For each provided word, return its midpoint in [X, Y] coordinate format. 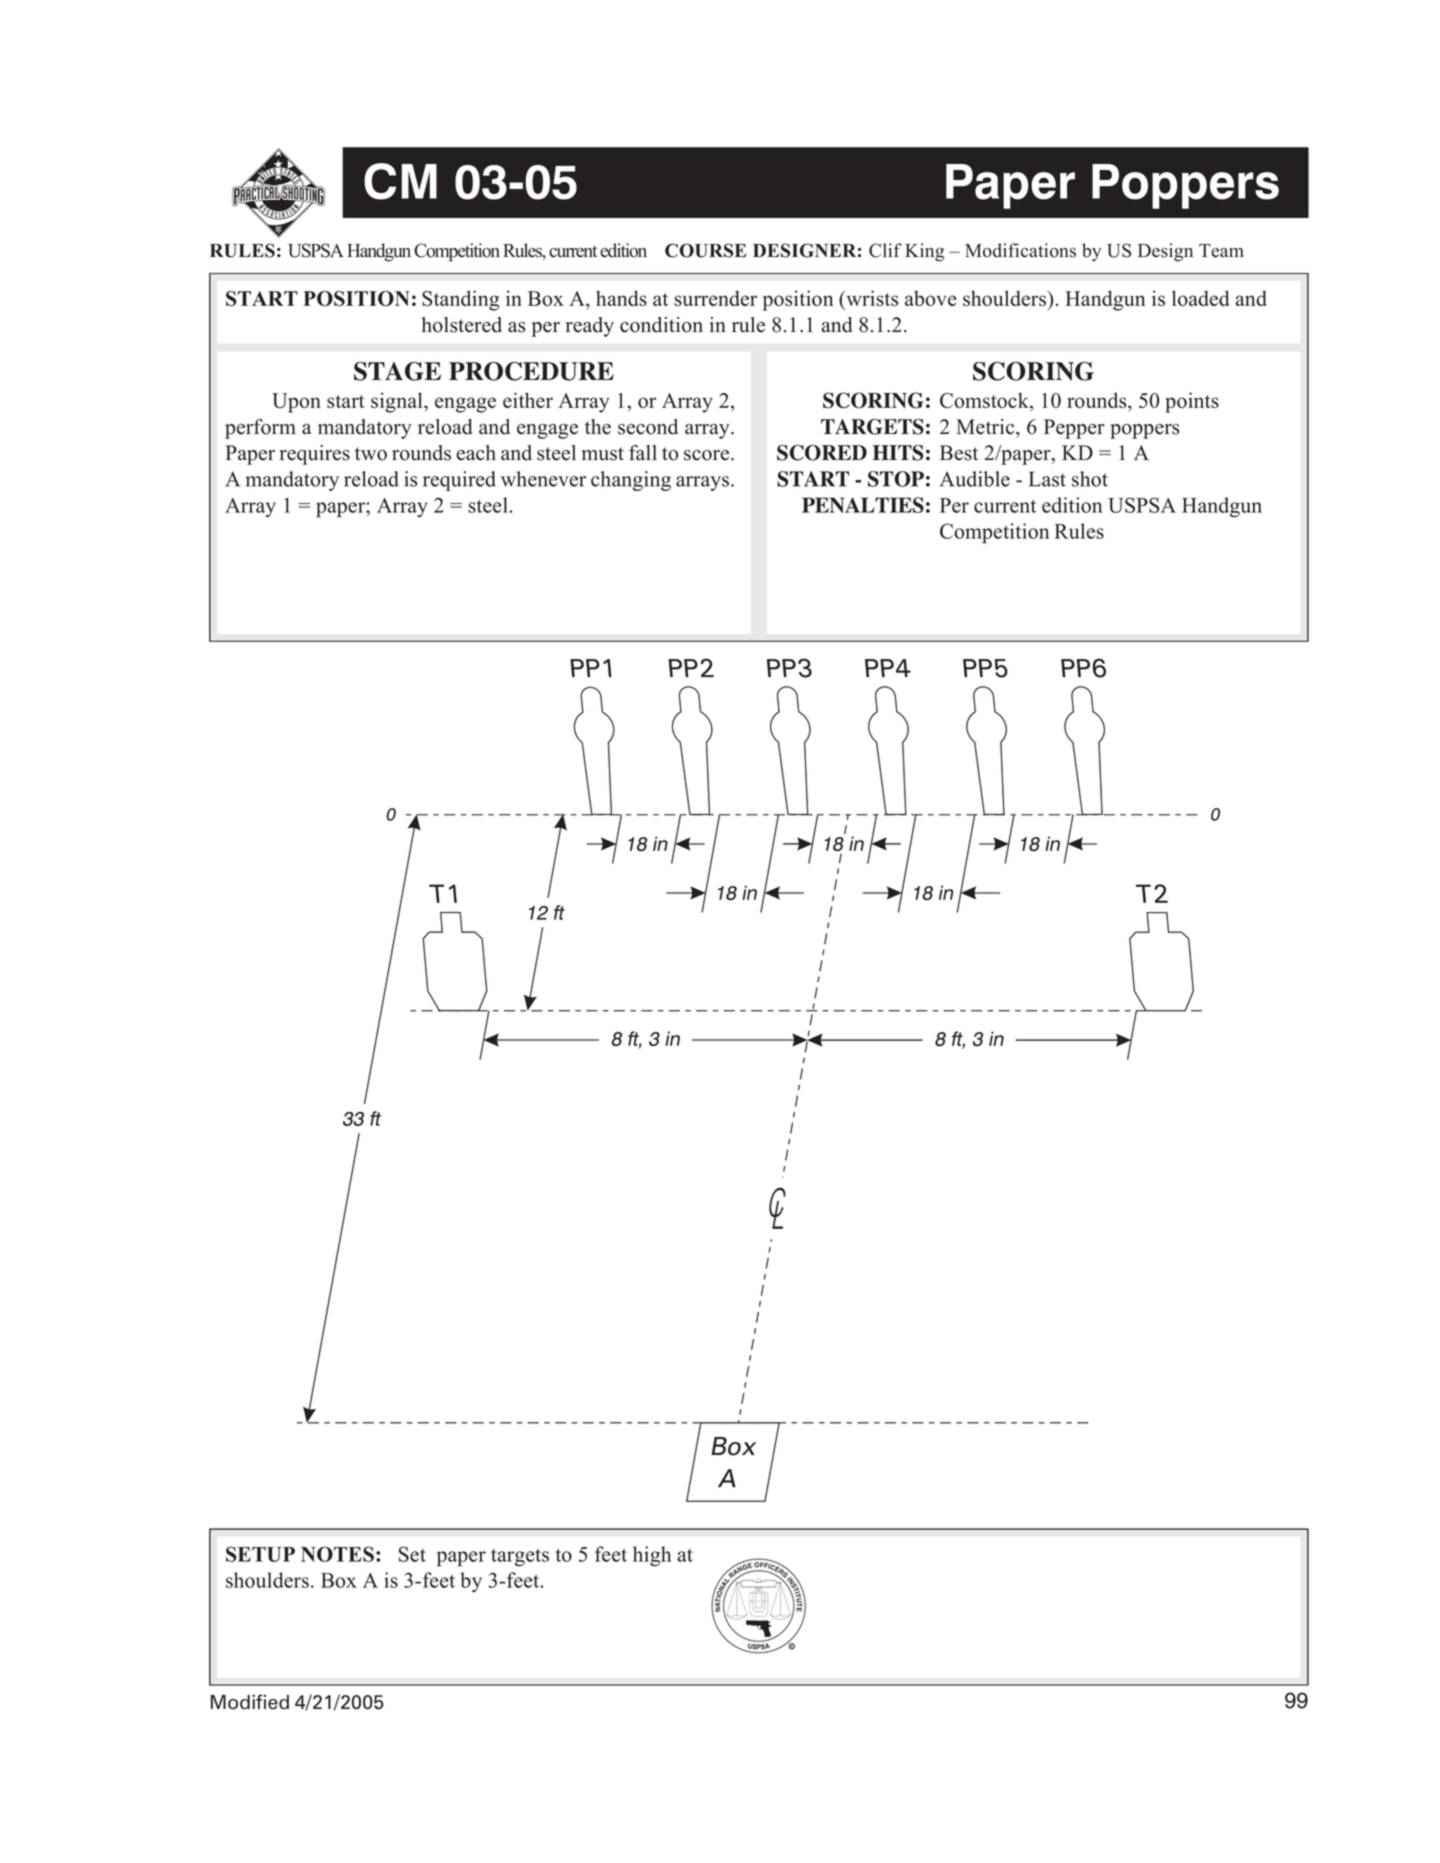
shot [1090, 479]
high [652, 1556]
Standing [460, 300]
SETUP [260, 1554]
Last [1047, 479]
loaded [1201, 298]
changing [631, 481]
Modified [250, 1702]
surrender [715, 298]
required [459, 481]
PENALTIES [863, 505]
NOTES [337, 1554]
